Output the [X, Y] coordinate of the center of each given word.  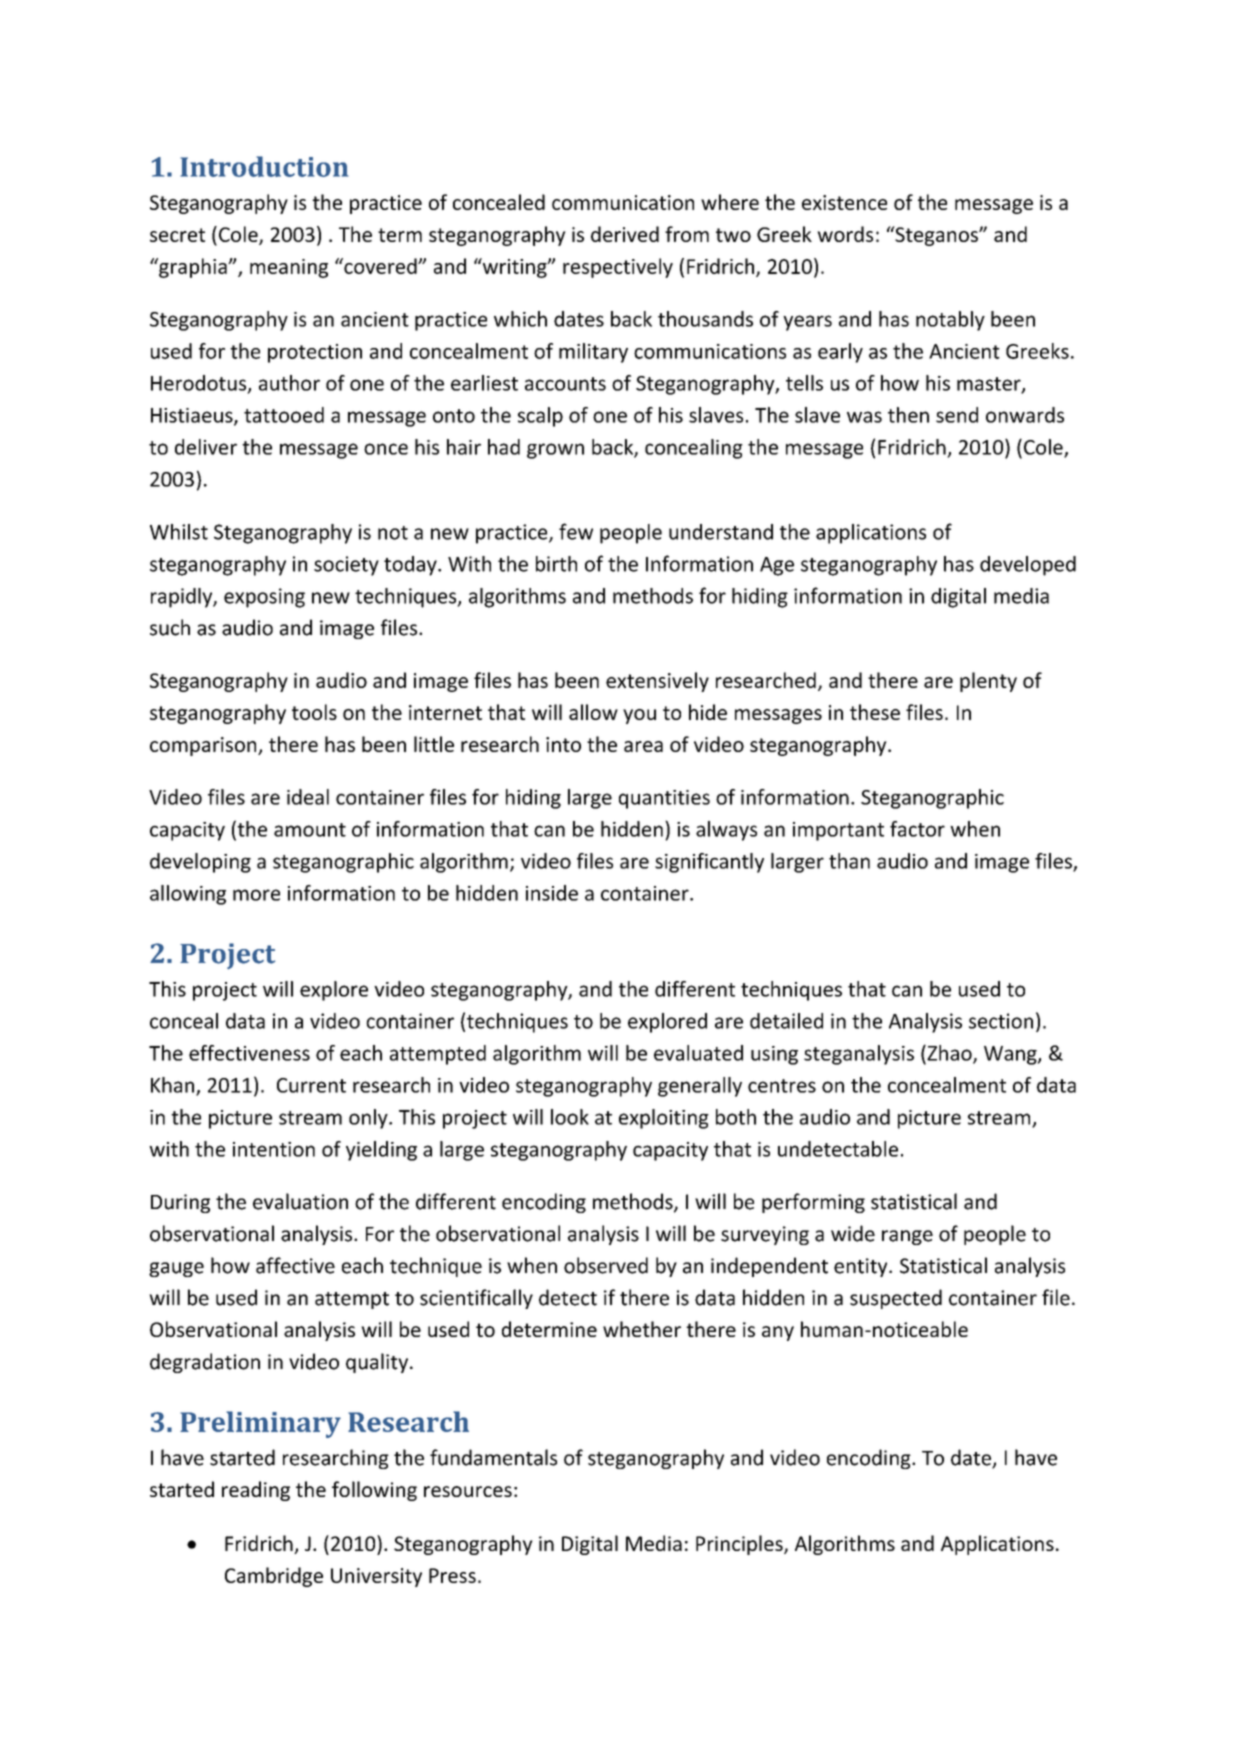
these [875, 712]
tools [314, 712]
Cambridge [274, 1577]
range [907, 1237]
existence [844, 202]
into [563, 744]
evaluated [698, 1053]
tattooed [284, 415]
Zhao [949, 1054]
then [908, 415]
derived [625, 234]
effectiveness [249, 1053]
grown [555, 451]
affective [295, 1265]
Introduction [264, 166]
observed [606, 1265]
